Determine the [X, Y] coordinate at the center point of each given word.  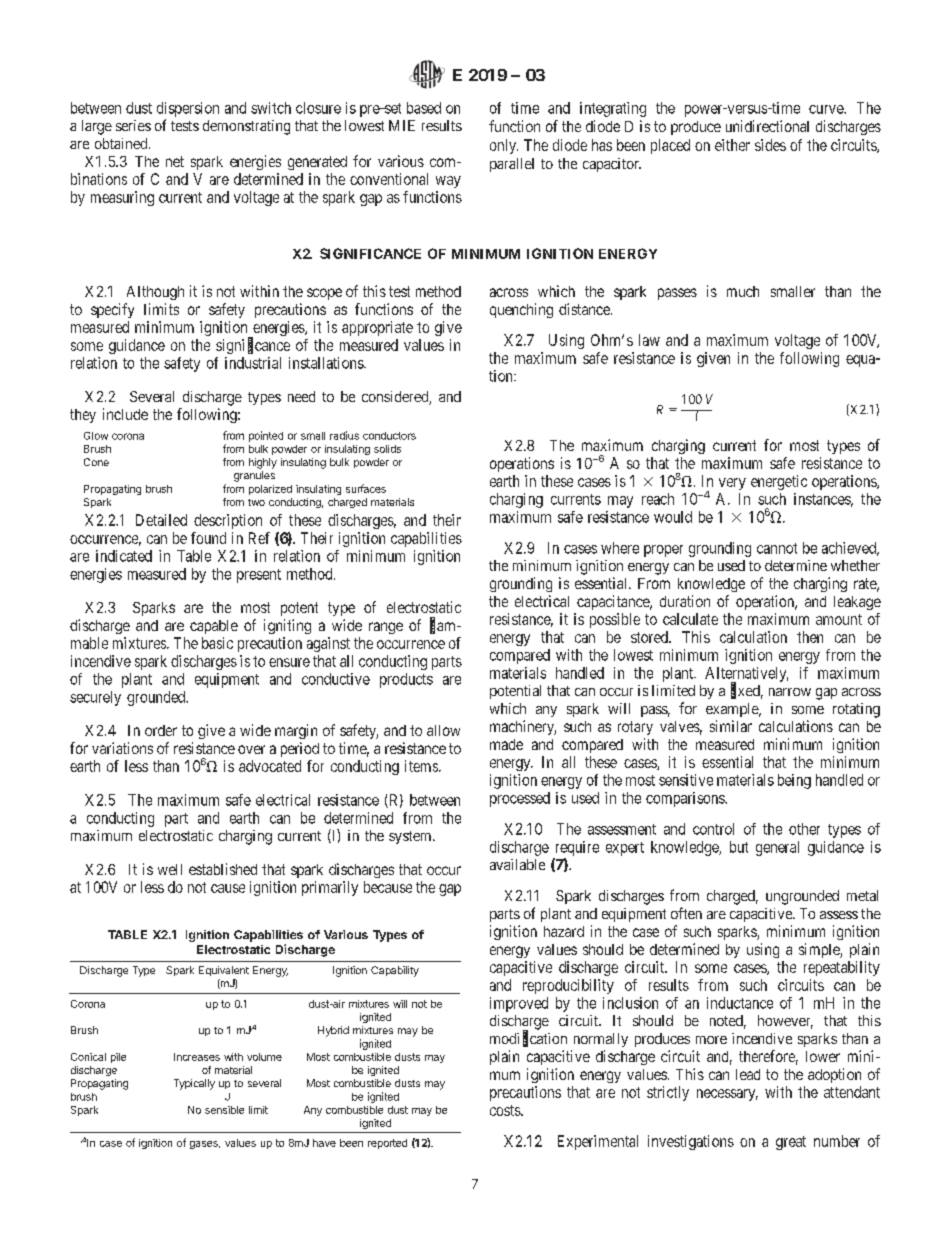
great [791, 1143]
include [125, 414]
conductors [389, 436]
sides [770, 145]
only [504, 146]
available [517, 864]
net [175, 161]
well [170, 869]
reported [387, 1144]
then [810, 637]
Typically [194, 1084]
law [649, 340]
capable [214, 627]
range [386, 628]
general [777, 848]
